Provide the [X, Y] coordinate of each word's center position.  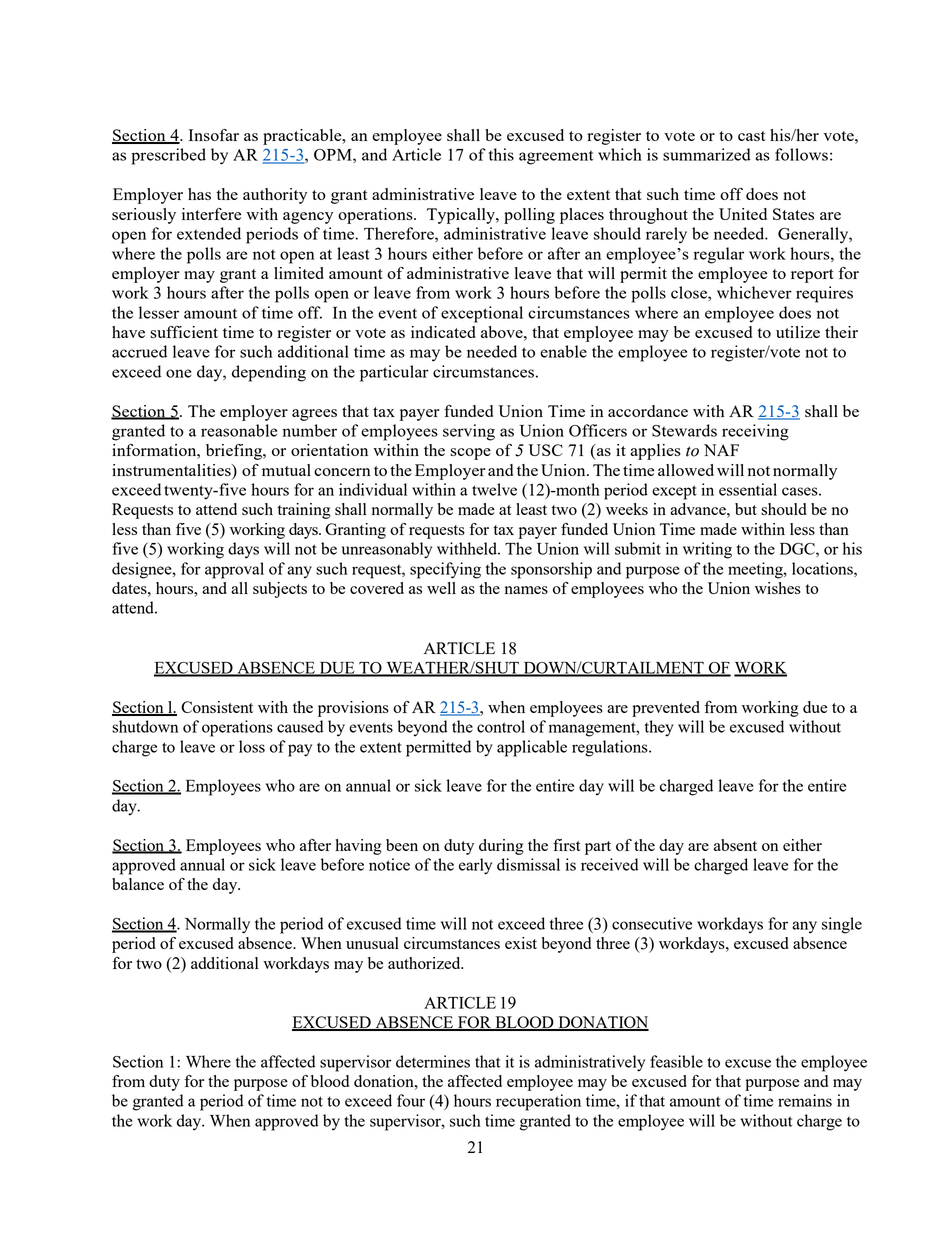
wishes [778, 588]
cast [752, 136]
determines [433, 1061]
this [501, 154]
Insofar [214, 135]
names [526, 590]
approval [234, 570]
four [411, 1100]
